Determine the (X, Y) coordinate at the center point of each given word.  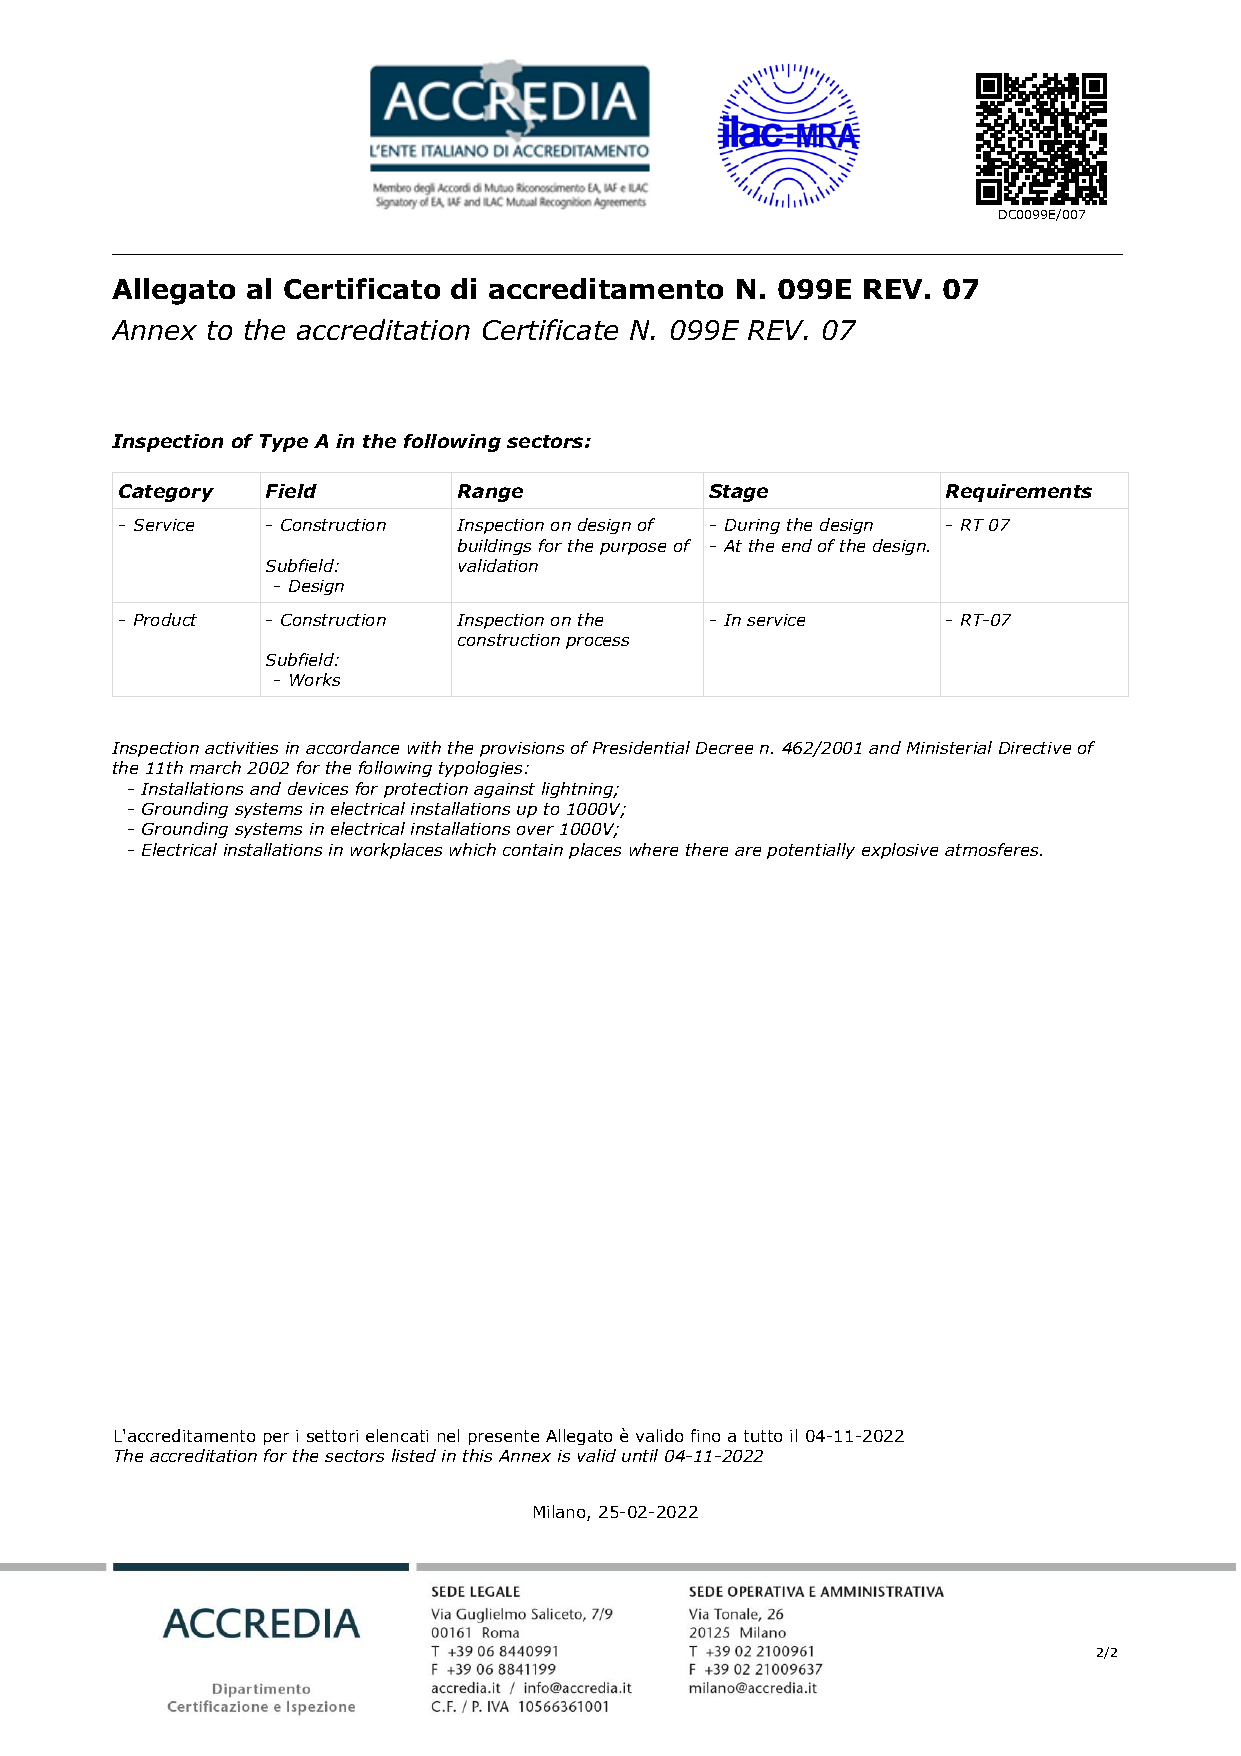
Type (284, 443)
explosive (900, 851)
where (654, 849)
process (597, 643)
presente (504, 1437)
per (276, 1439)
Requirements (1019, 493)
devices (318, 788)
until (640, 1455)
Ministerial (949, 747)
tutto (763, 1436)
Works (315, 679)
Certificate (550, 329)
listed (414, 1455)
